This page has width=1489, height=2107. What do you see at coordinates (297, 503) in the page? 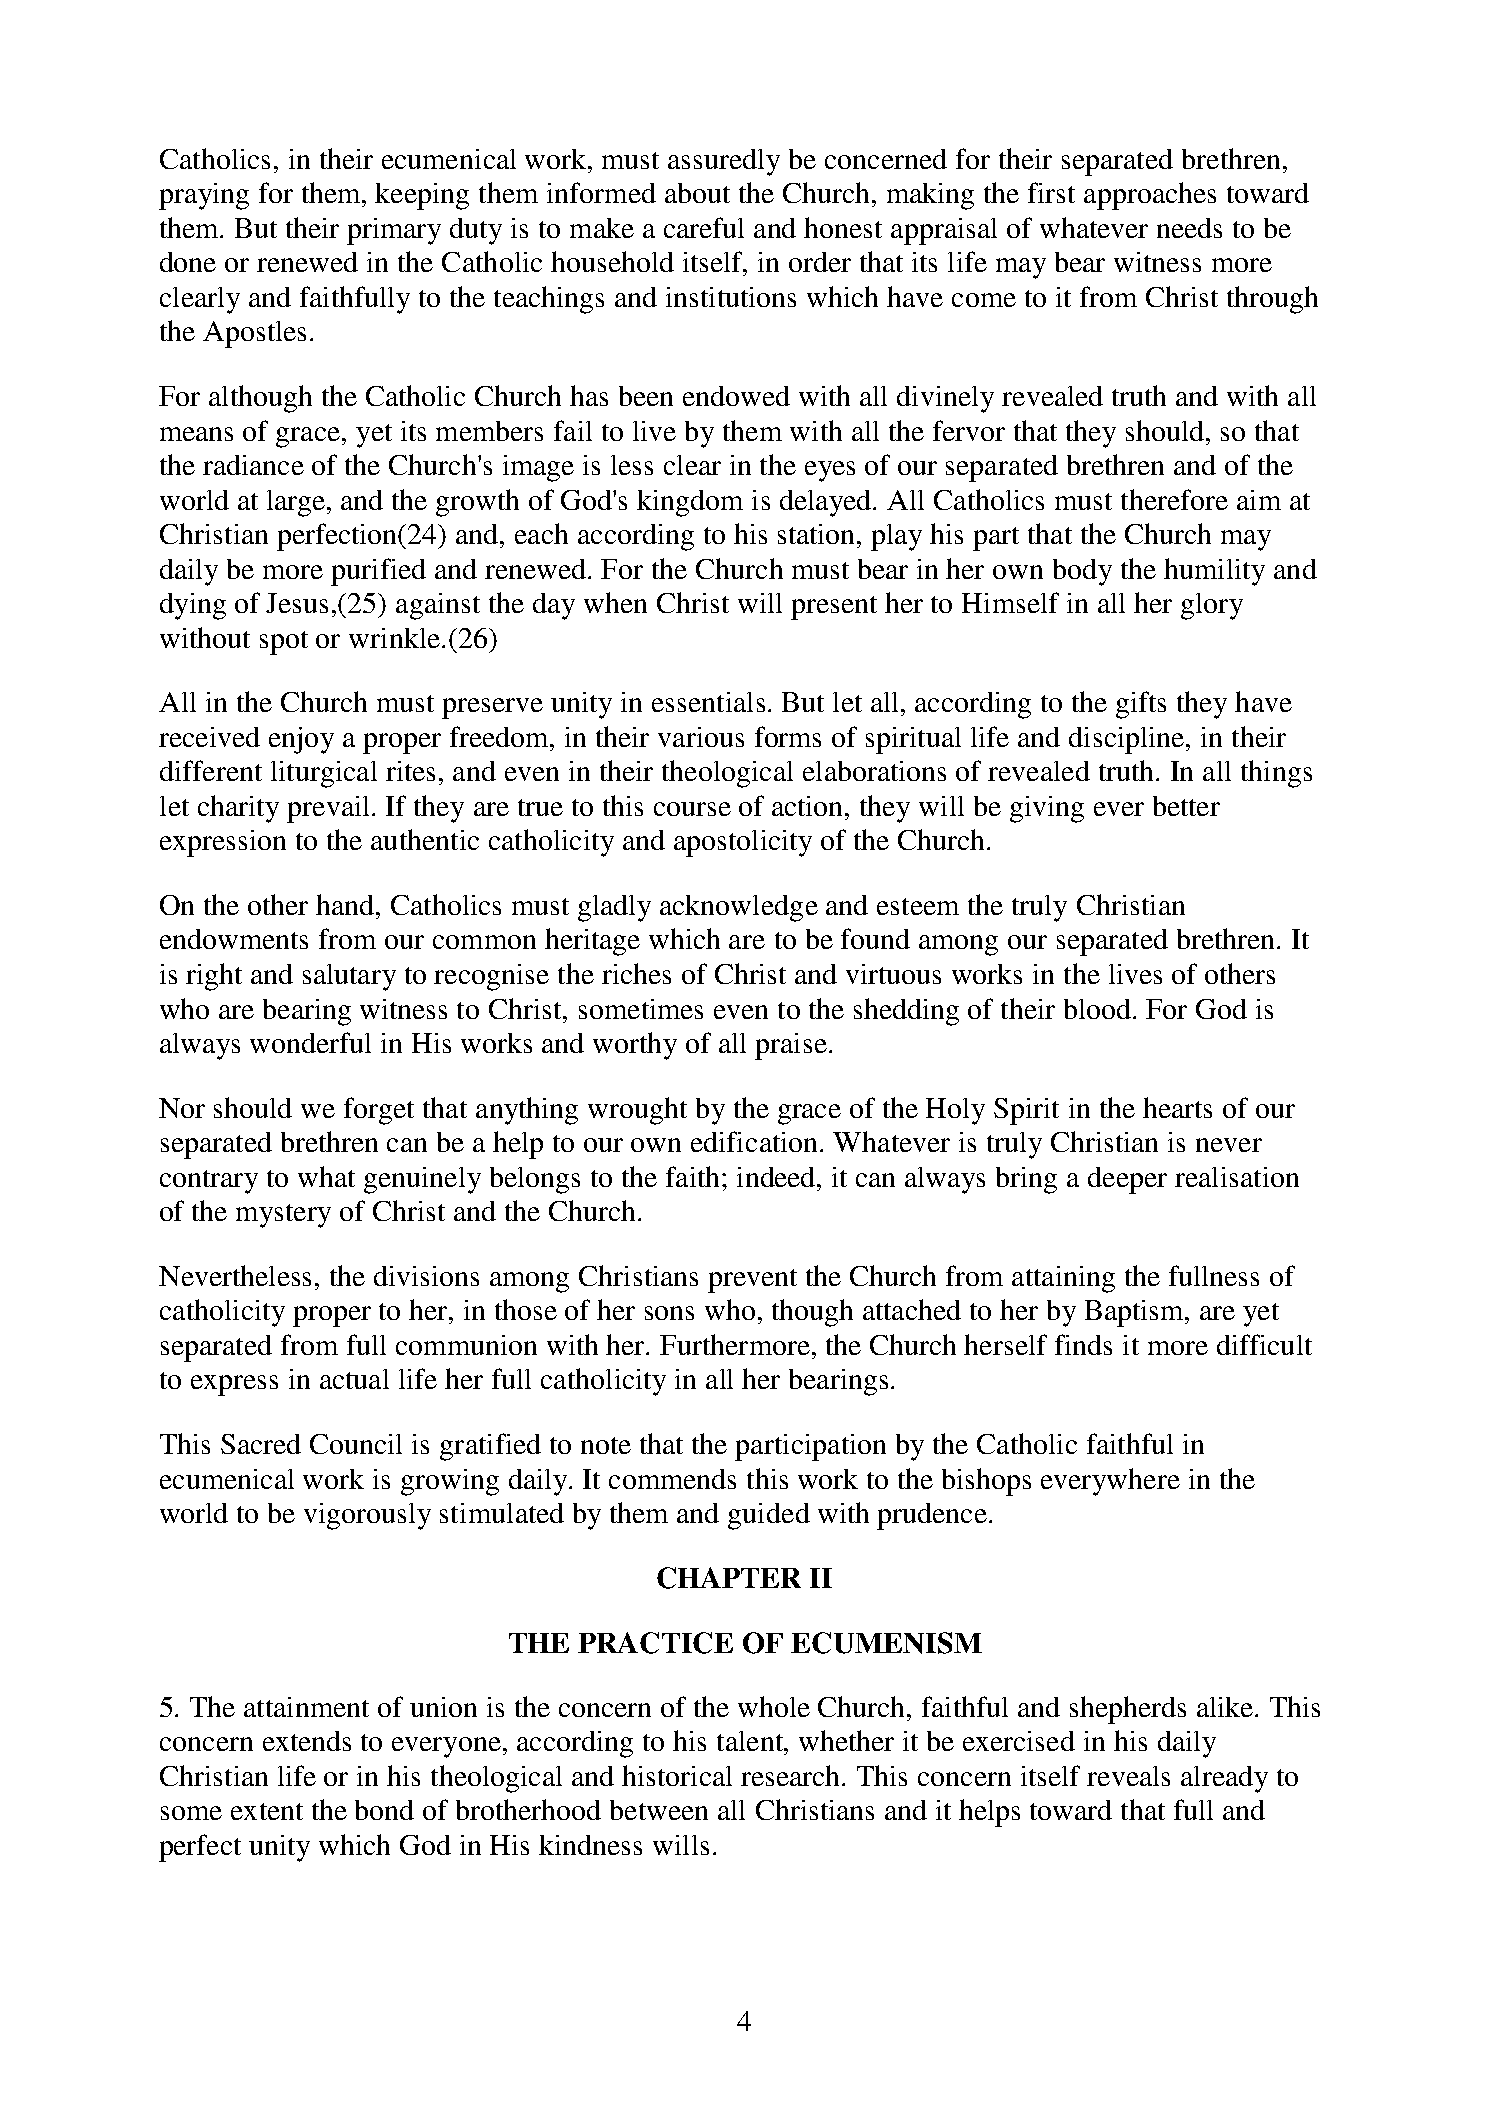
I see `large` at bounding box center [297, 503].
